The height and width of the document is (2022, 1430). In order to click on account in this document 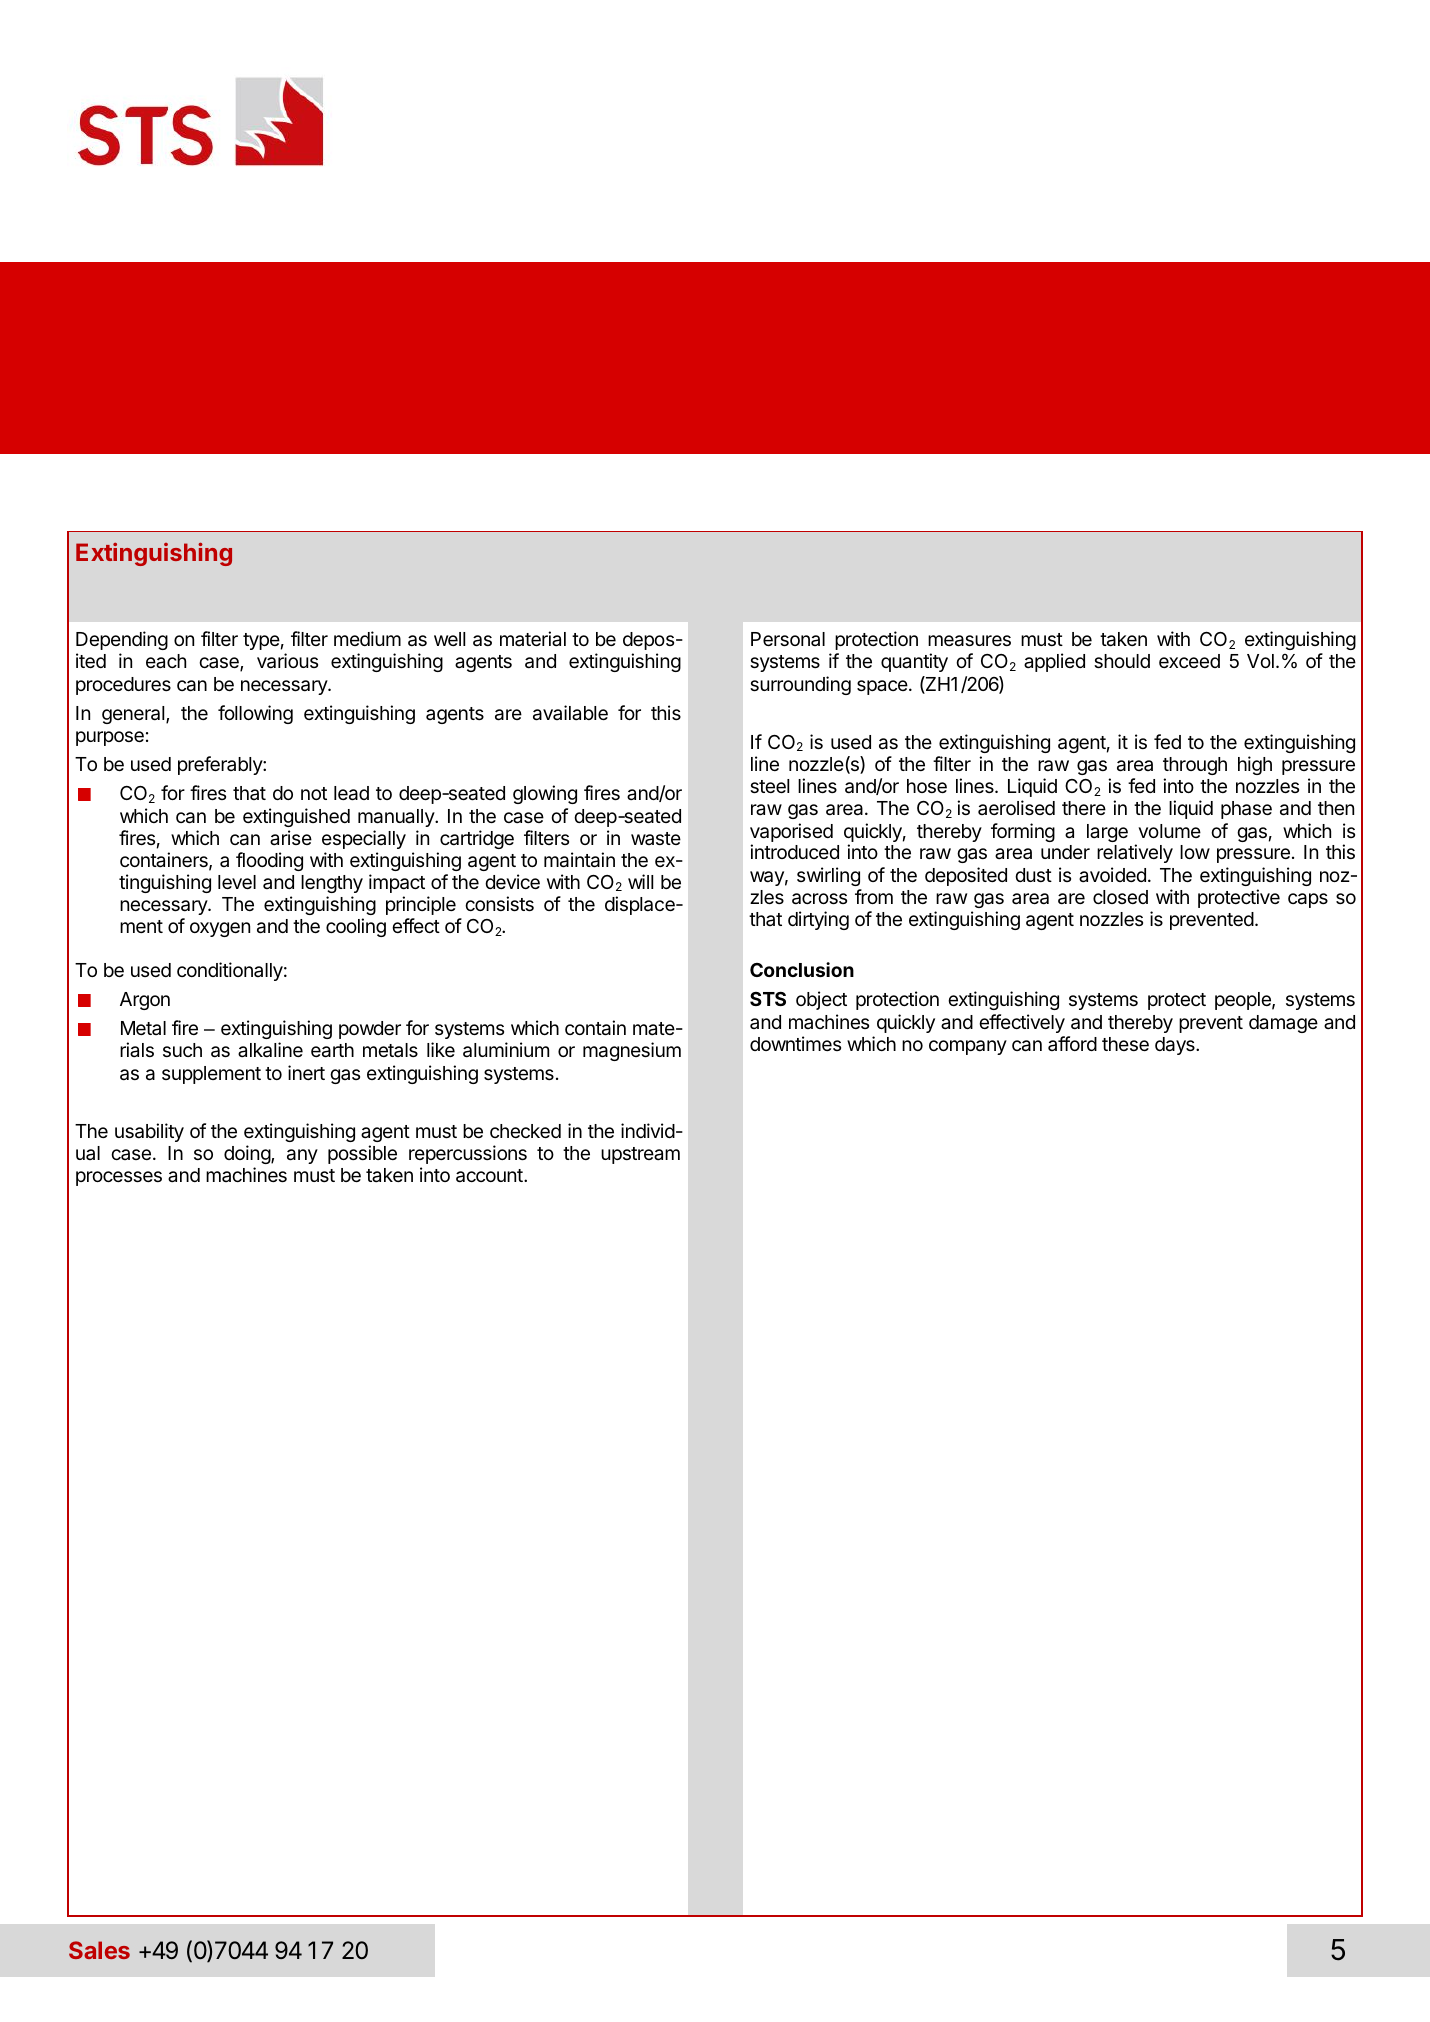, I will do `click(490, 1176)`.
